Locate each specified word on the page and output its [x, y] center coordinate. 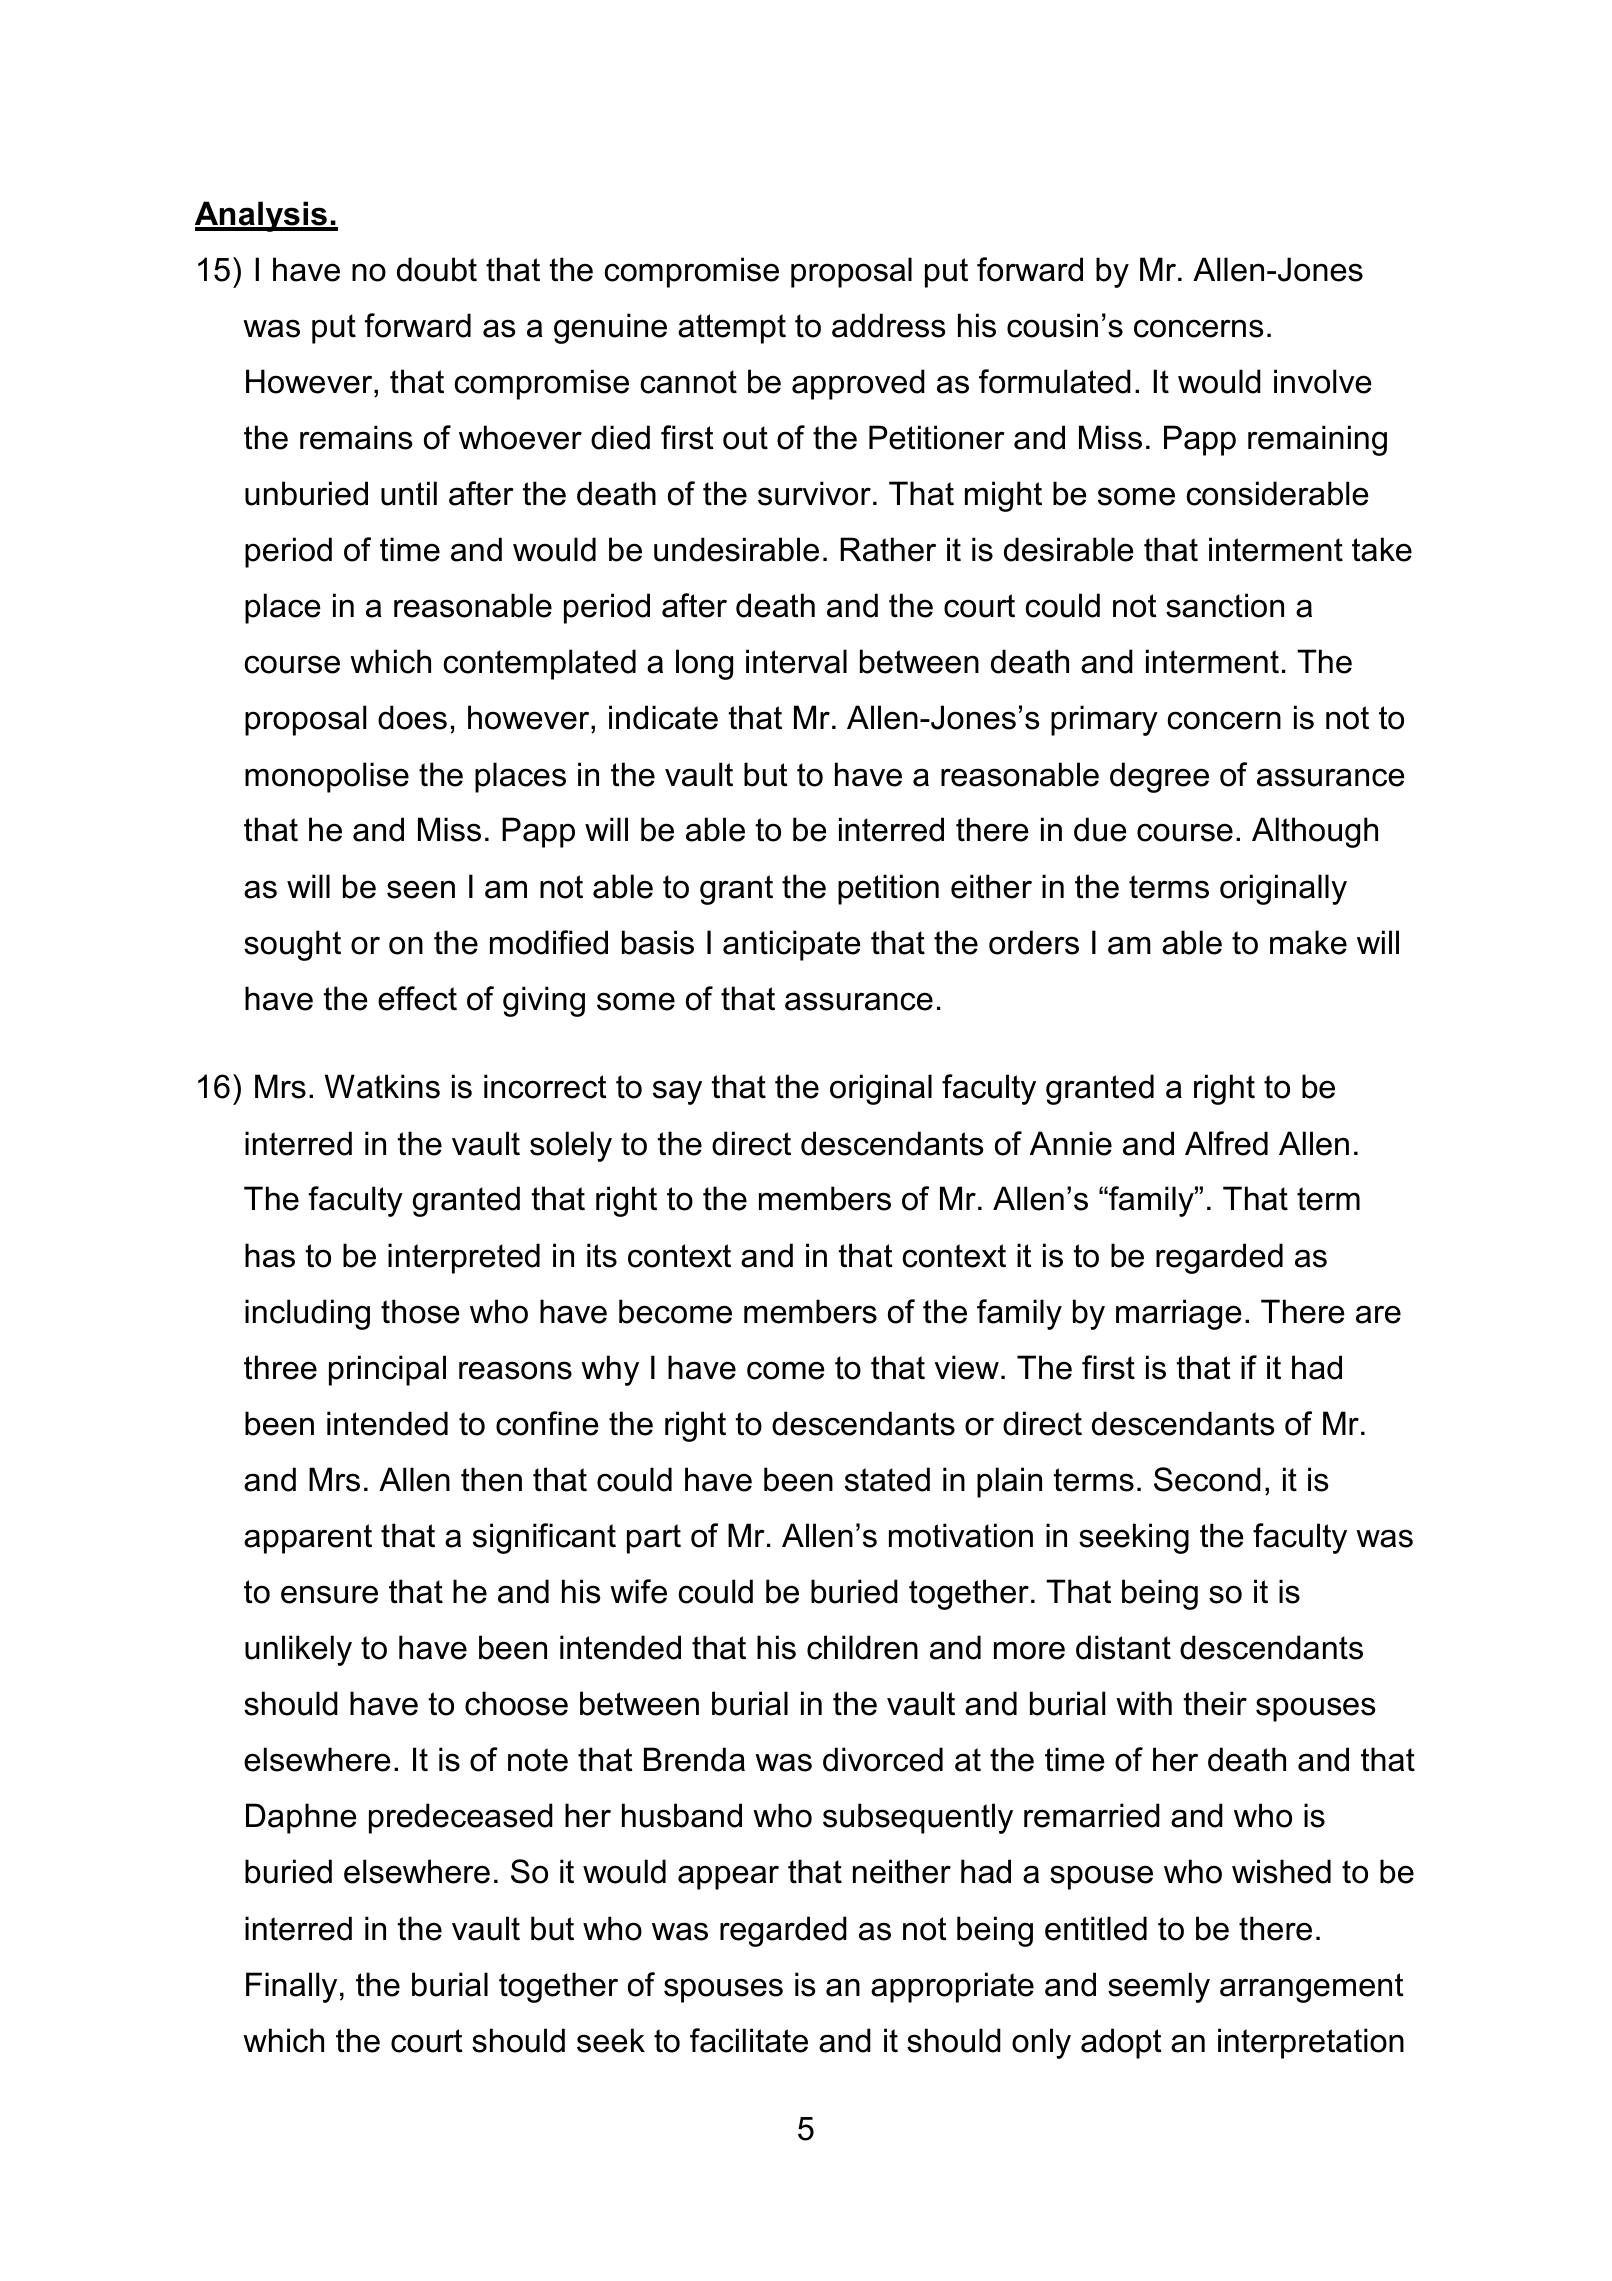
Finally [291, 1987]
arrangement [1312, 1988]
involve [1323, 381]
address [888, 325]
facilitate [749, 2040]
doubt [437, 269]
